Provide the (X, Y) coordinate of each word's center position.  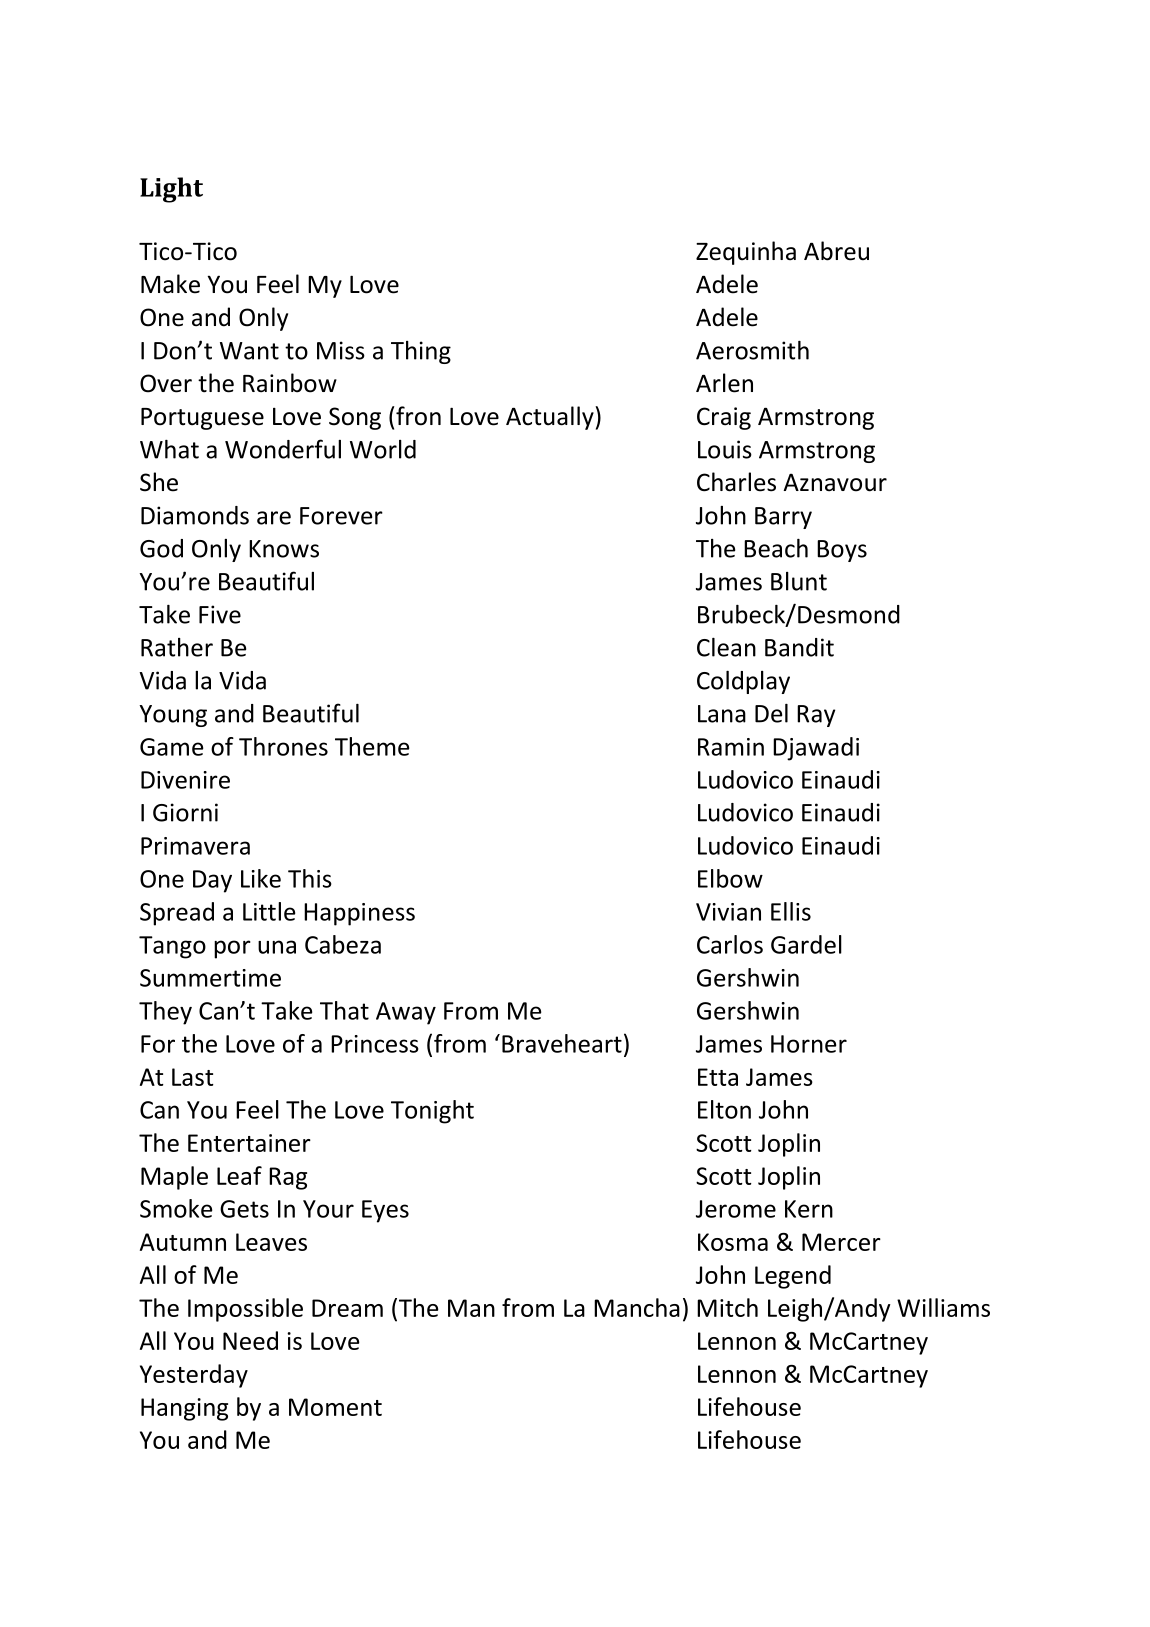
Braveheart (562, 1043)
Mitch (727, 1307)
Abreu (836, 251)
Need (250, 1340)
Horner (809, 1044)
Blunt (799, 581)
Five (220, 614)
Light (171, 190)
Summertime (210, 978)
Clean (726, 647)
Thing (421, 352)
